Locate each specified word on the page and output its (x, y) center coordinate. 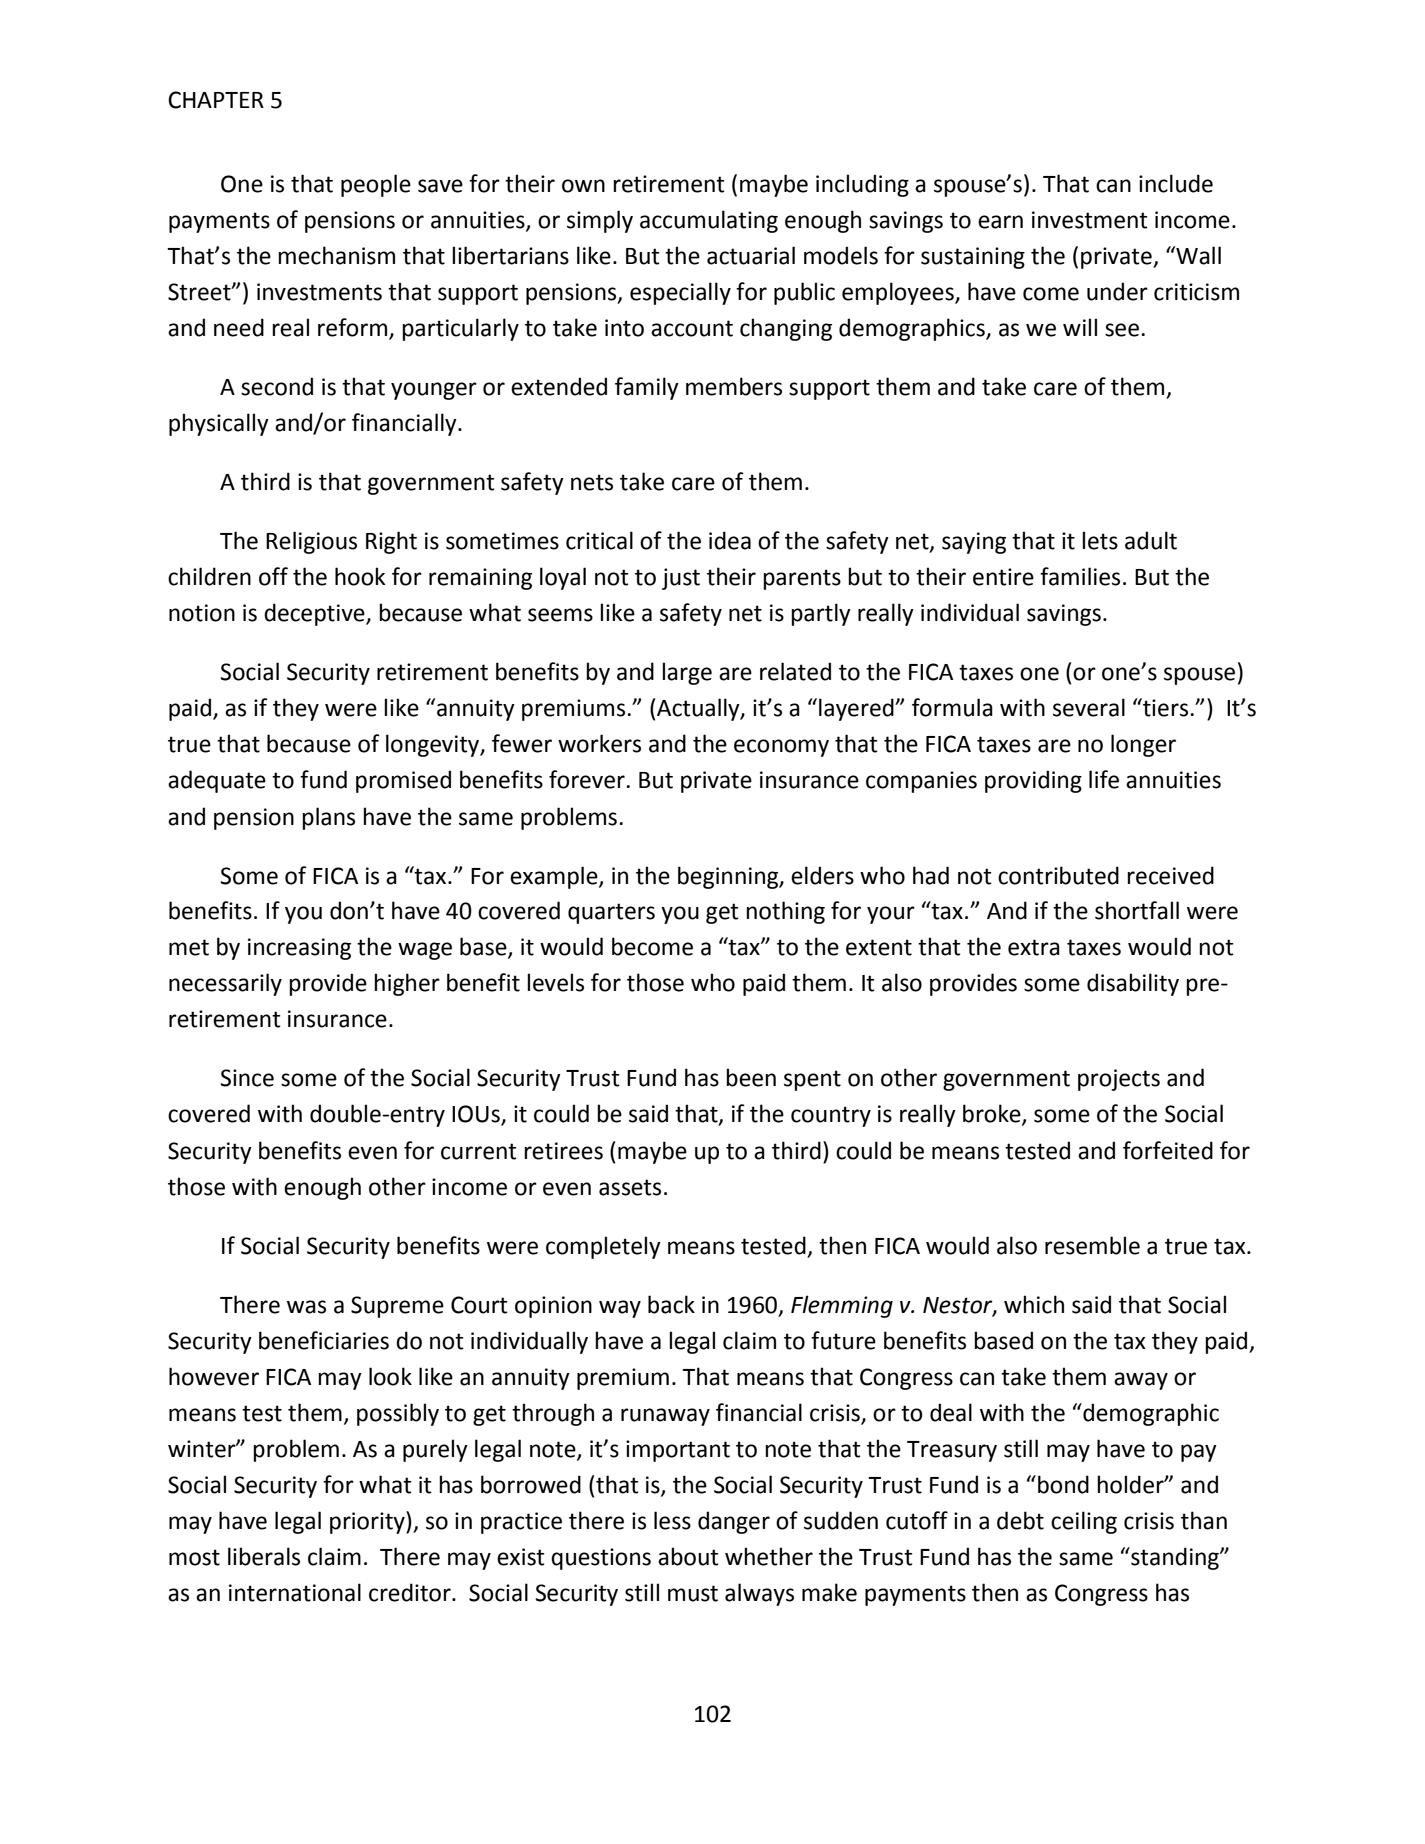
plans (328, 818)
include (1176, 183)
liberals (264, 1556)
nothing (785, 912)
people (376, 185)
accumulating (709, 221)
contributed (1058, 875)
